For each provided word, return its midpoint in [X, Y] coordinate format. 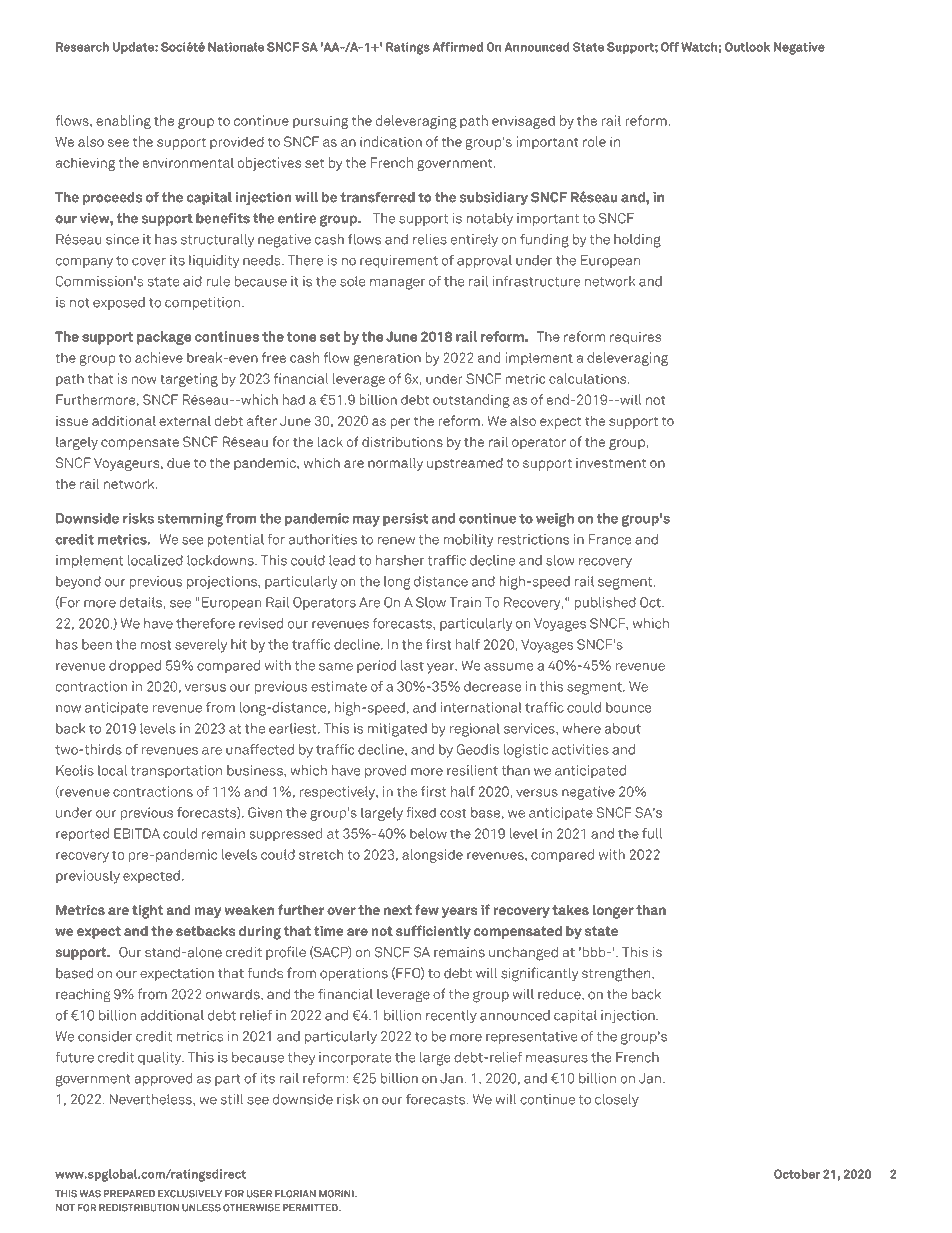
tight [147, 912]
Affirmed [457, 47]
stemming [190, 520]
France [610, 539]
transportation [176, 771]
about [623, 728]
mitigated [397, 730]
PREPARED [129, 1194]
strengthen [616, 975]
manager [397, 284]
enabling [123, 122]
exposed [119, 303]
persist [405, 519]
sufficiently [433, 932]
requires [635, 338]
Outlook [747, 47]
